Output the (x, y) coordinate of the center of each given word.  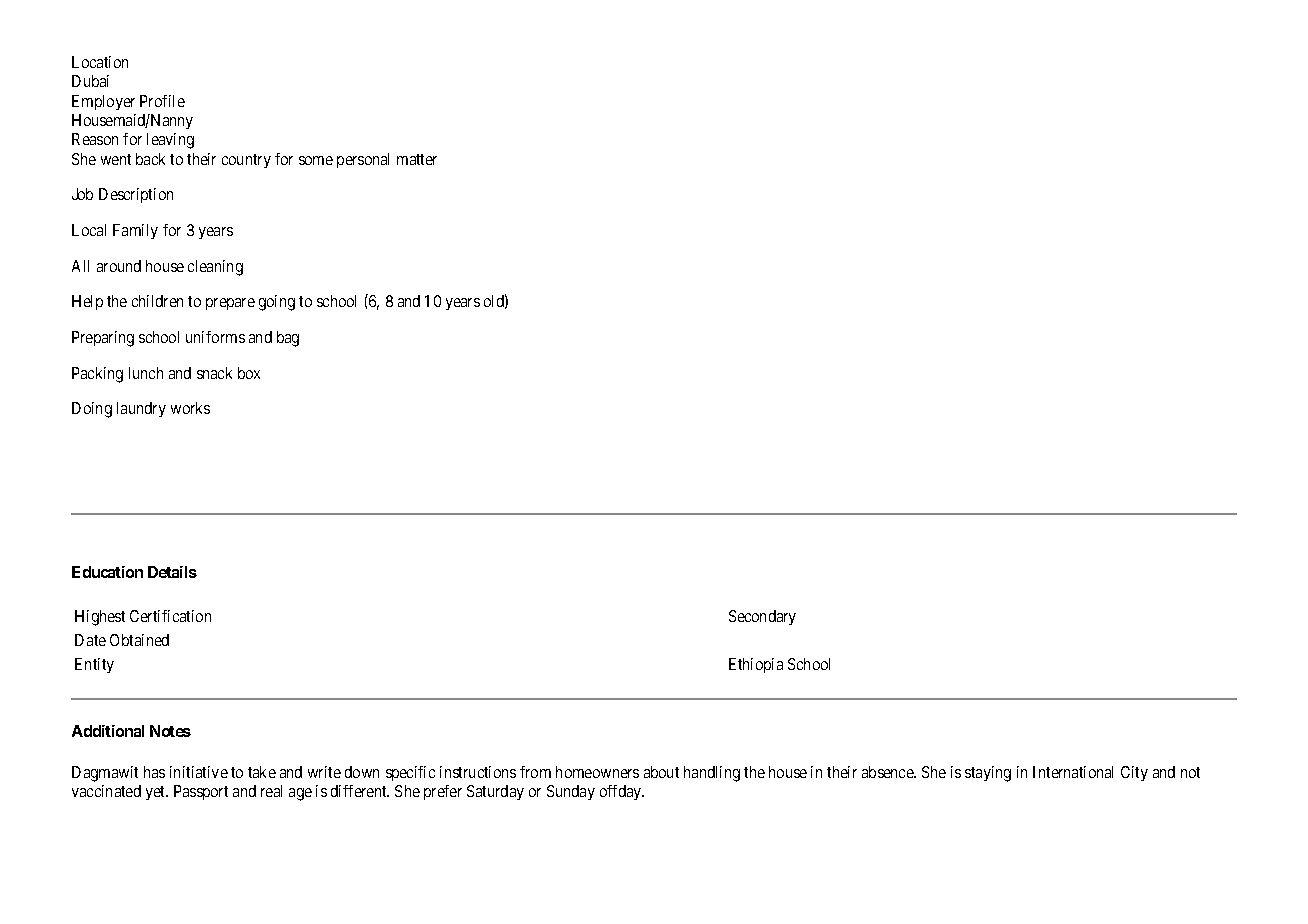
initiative (199, 772)
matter (417, 159)
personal (363, 160)
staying (988, 774)
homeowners (597, 772)
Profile (162, 101)
